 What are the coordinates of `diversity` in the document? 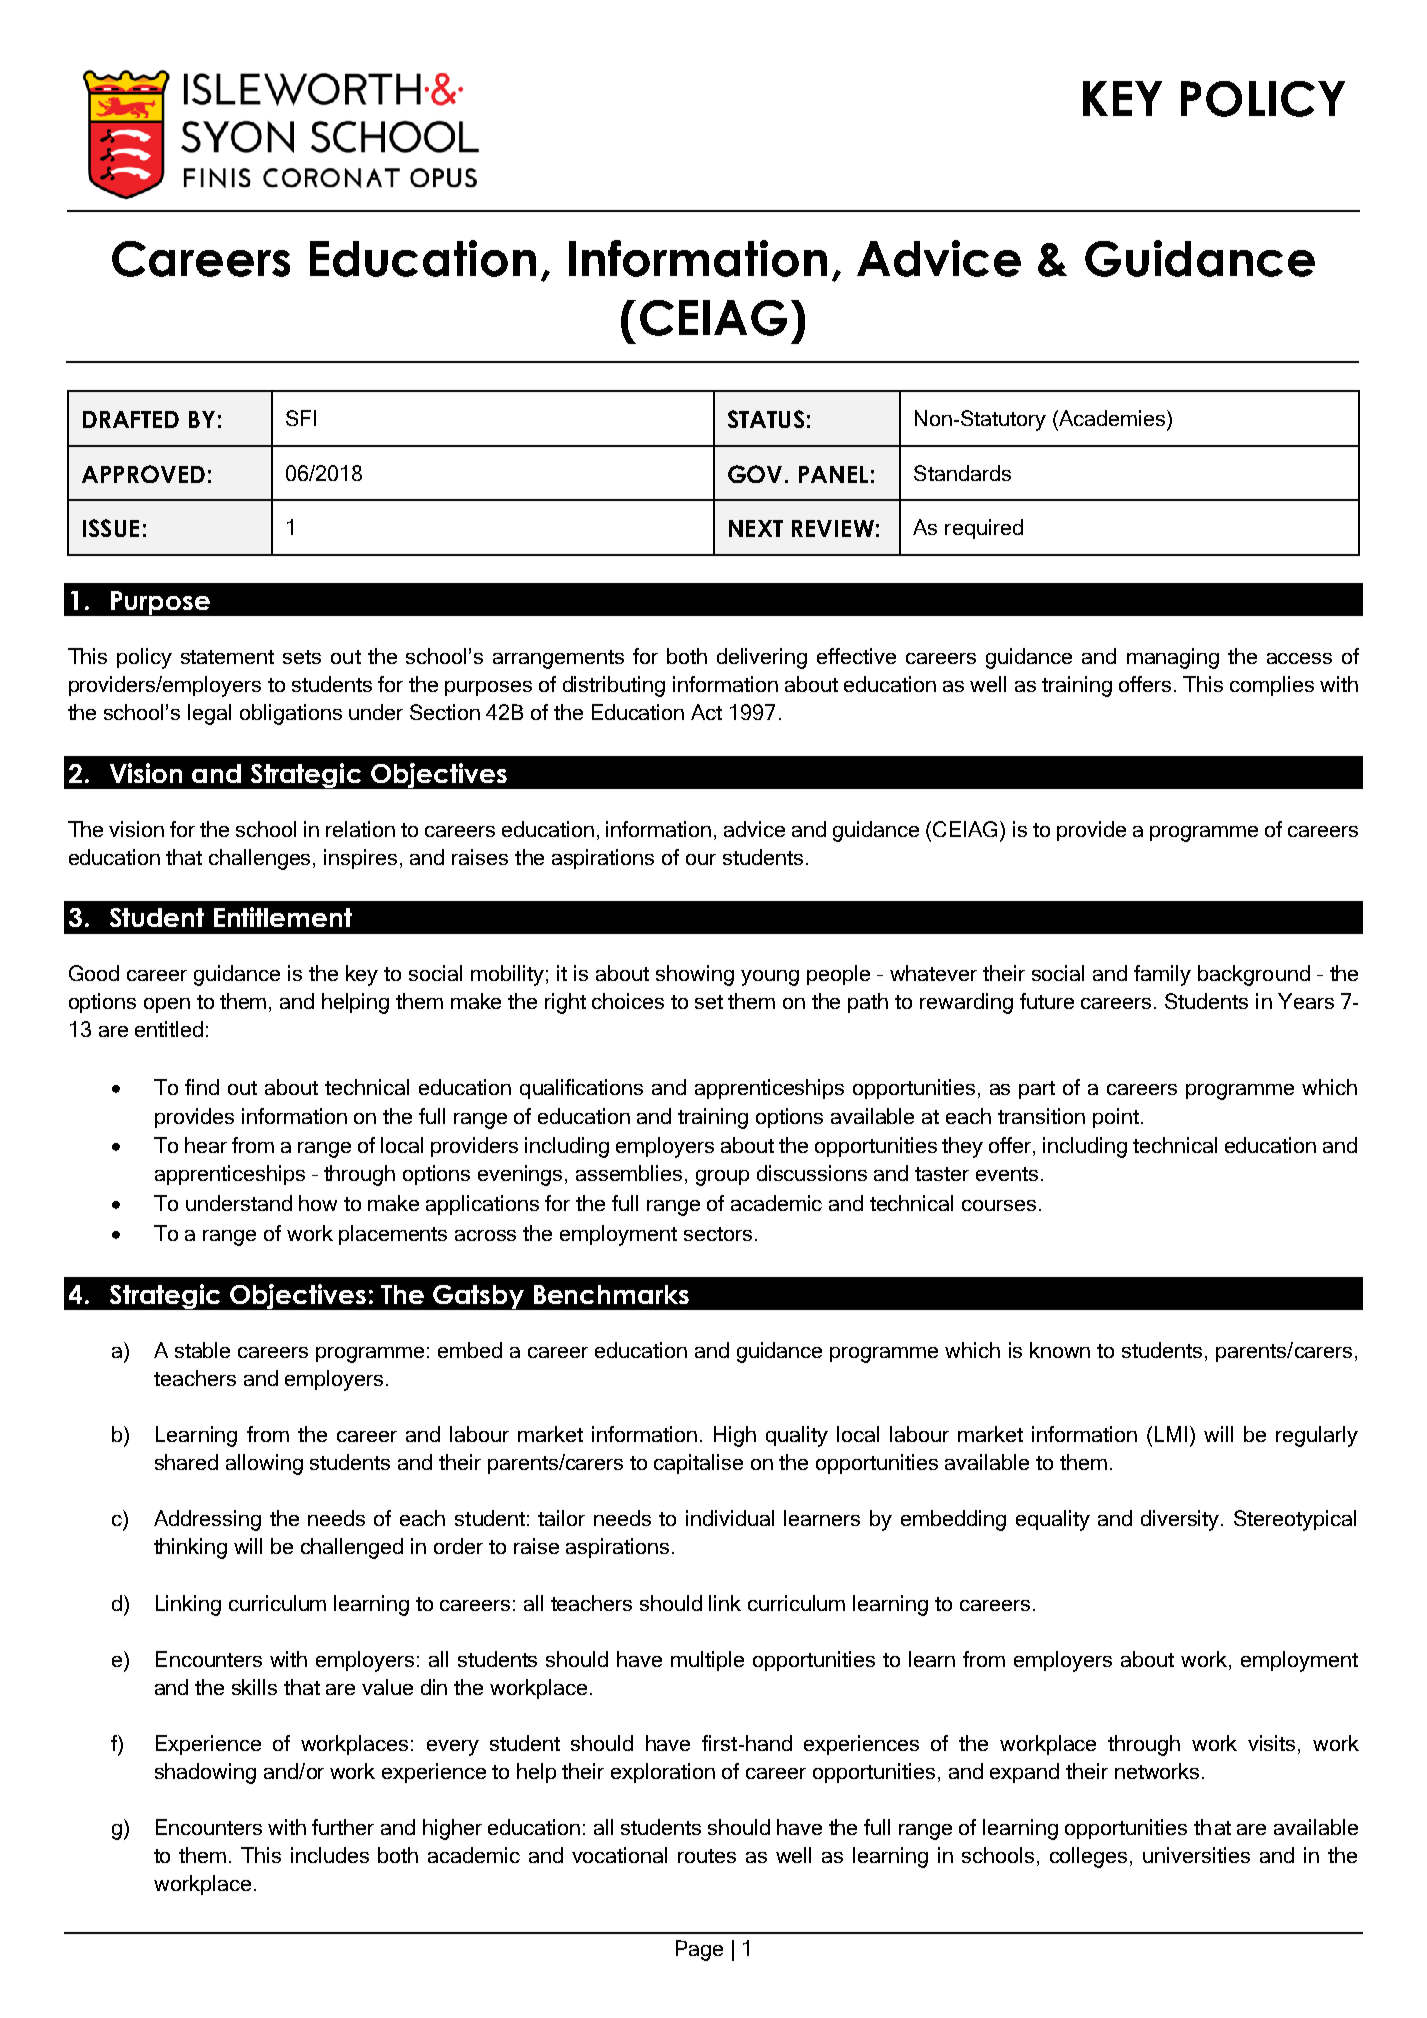 It's located at (1181, 1520).
